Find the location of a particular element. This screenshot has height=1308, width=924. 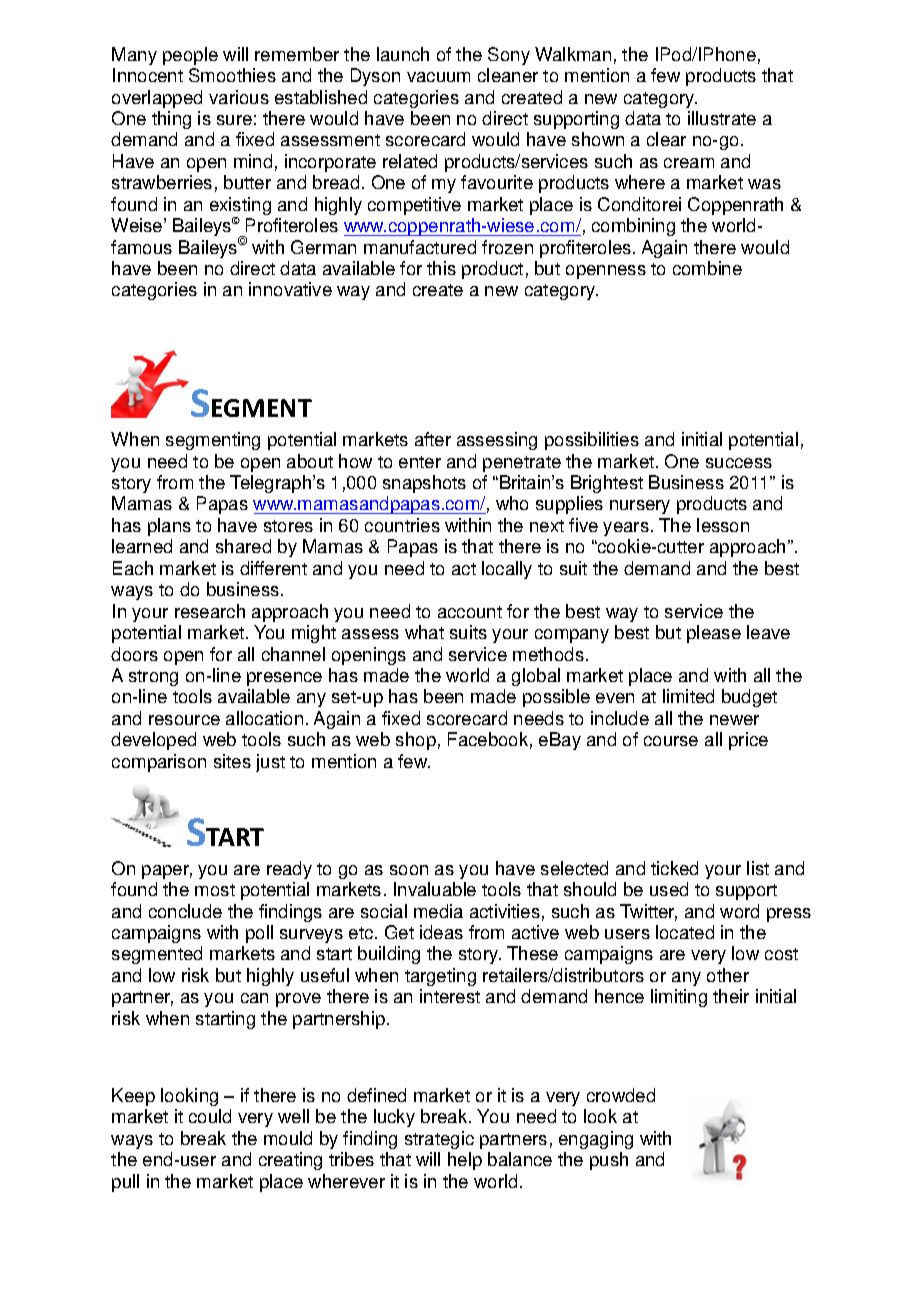

research is located at coordinates (210, 611).
